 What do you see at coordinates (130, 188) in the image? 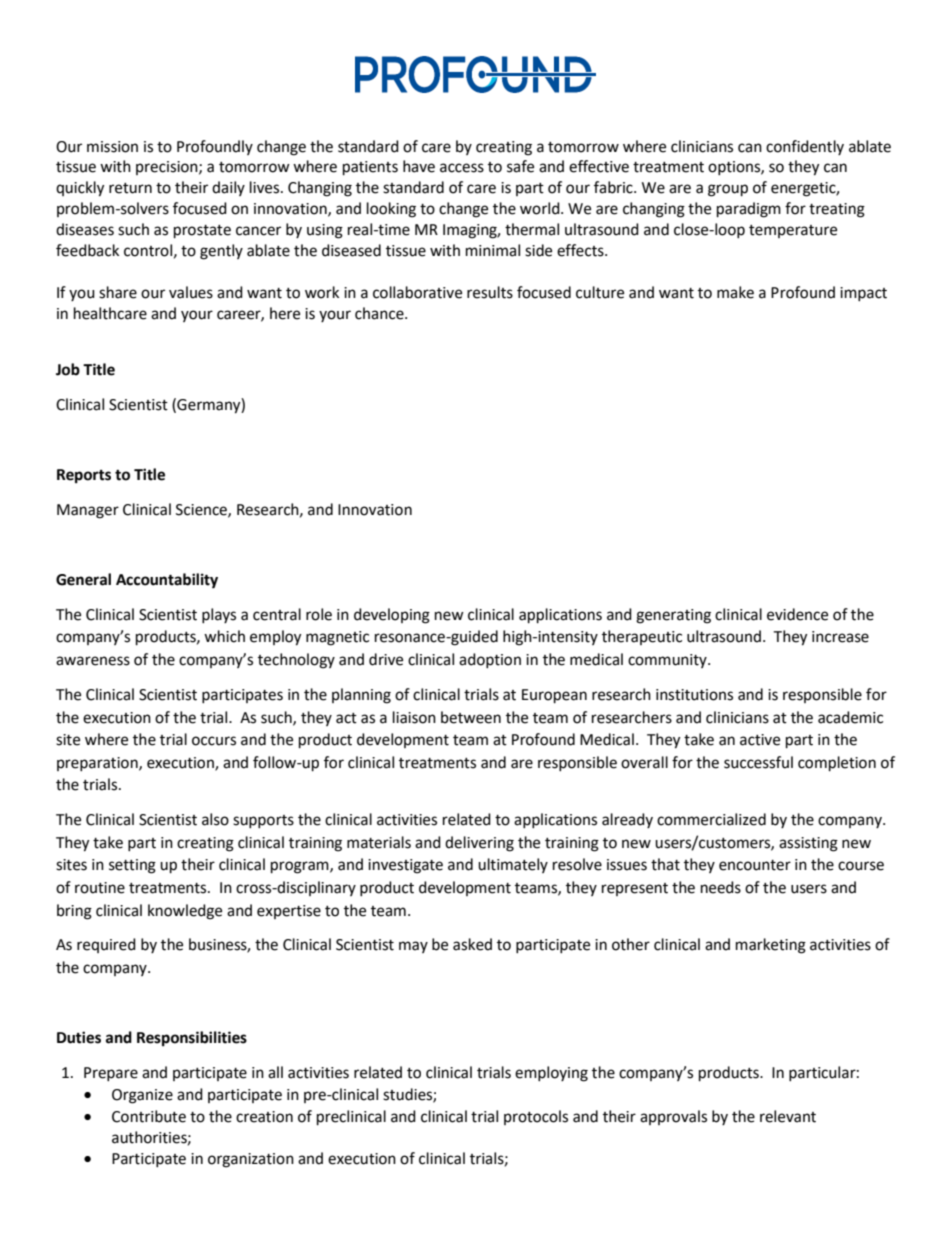
I see `return` at bounding box center [130, 188].
